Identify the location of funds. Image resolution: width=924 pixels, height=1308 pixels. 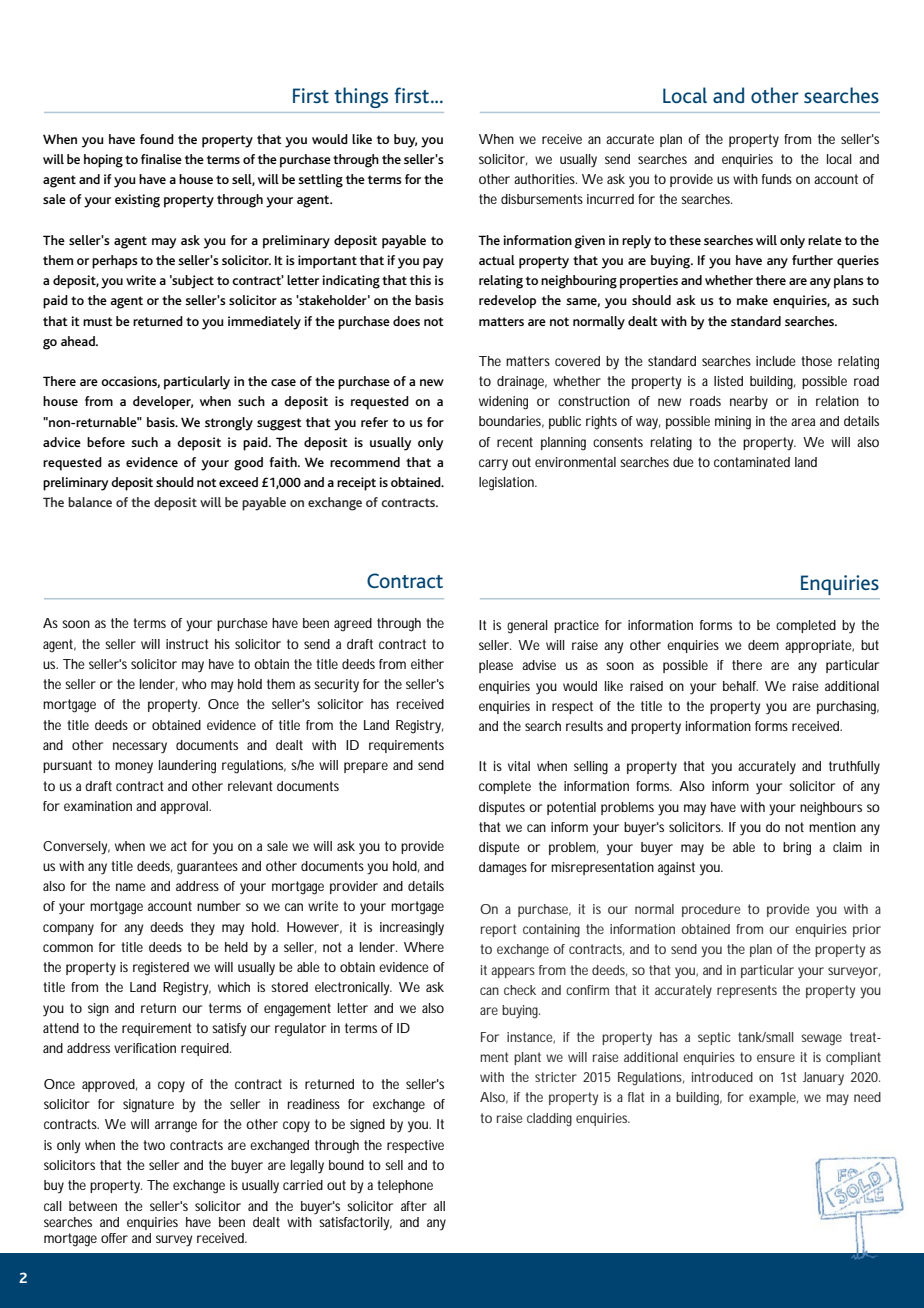
(777, 179).
